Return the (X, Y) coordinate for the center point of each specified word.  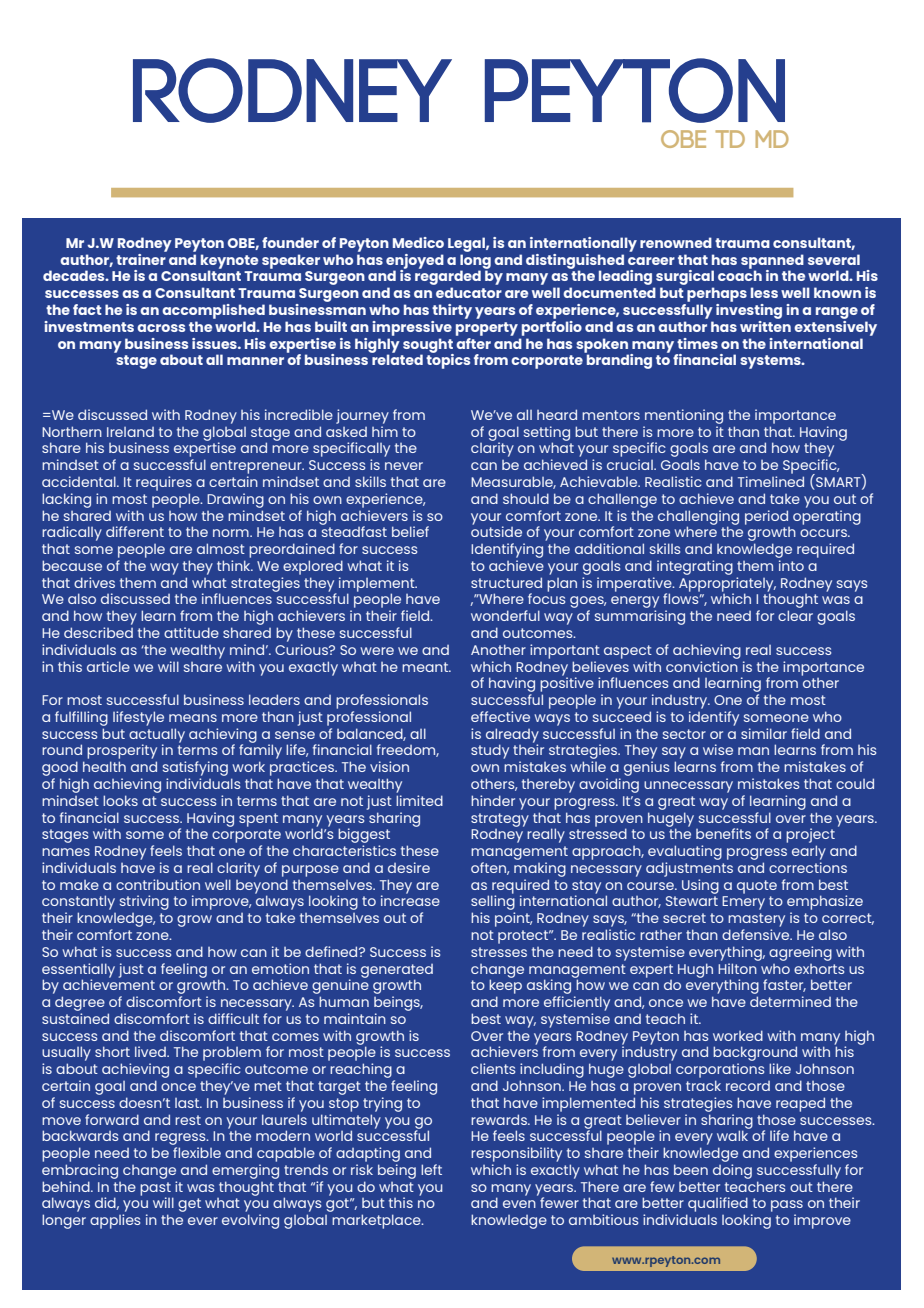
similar (764, 733)
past (156, 1190)
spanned (772, 262)
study (490, 751)
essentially (78, 971)
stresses (499, 952)
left (431, 1169)
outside (496, 530)
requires (164, 483)
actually (157, 736)
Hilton (738, 967)
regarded (448, 279)
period (766, 517)
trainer (141, 258)
